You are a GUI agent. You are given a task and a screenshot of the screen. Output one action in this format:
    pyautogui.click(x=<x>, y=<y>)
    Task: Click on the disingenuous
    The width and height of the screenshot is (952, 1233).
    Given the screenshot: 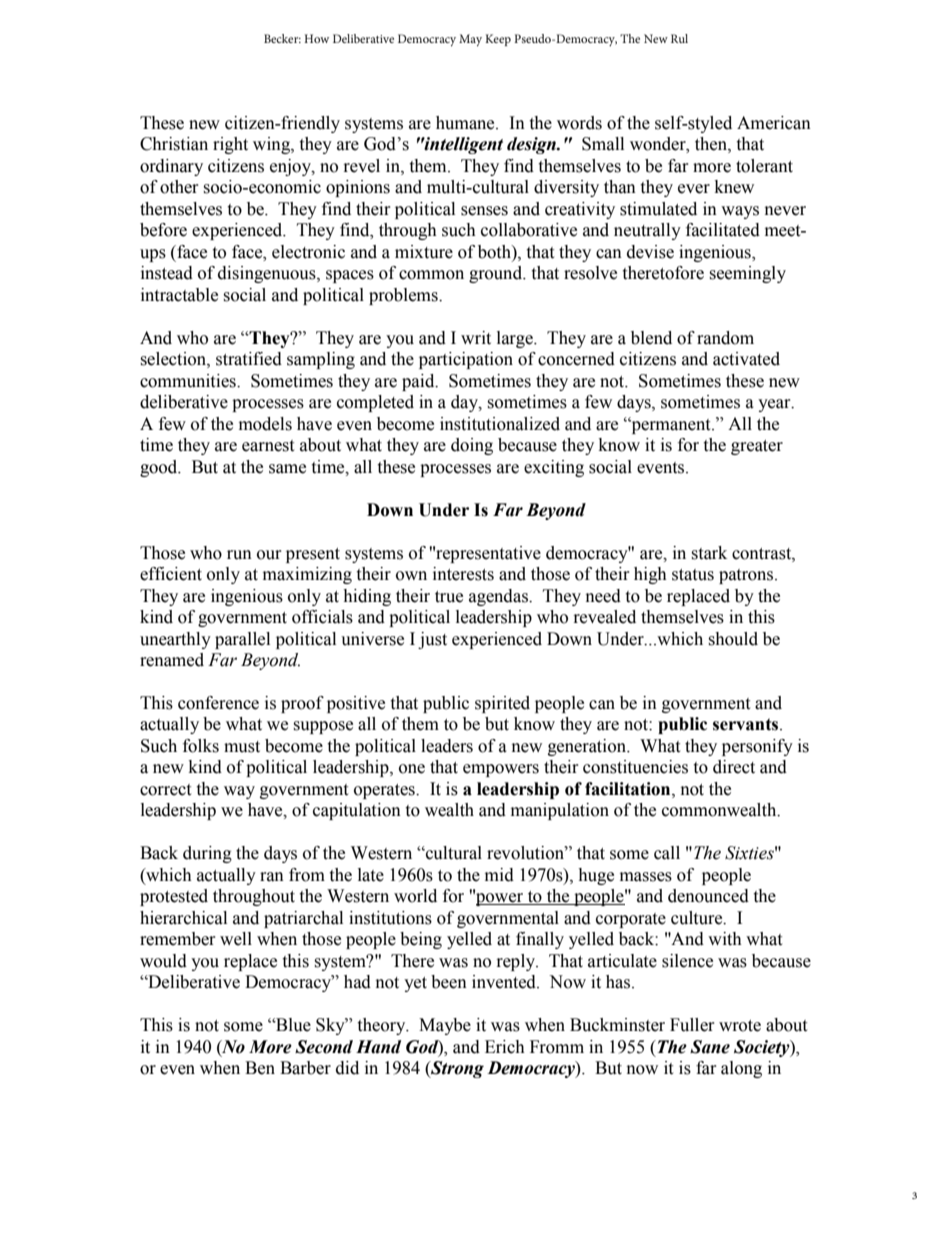 What is the action you would take?
    pyautogui.click(x=268, y=274)
